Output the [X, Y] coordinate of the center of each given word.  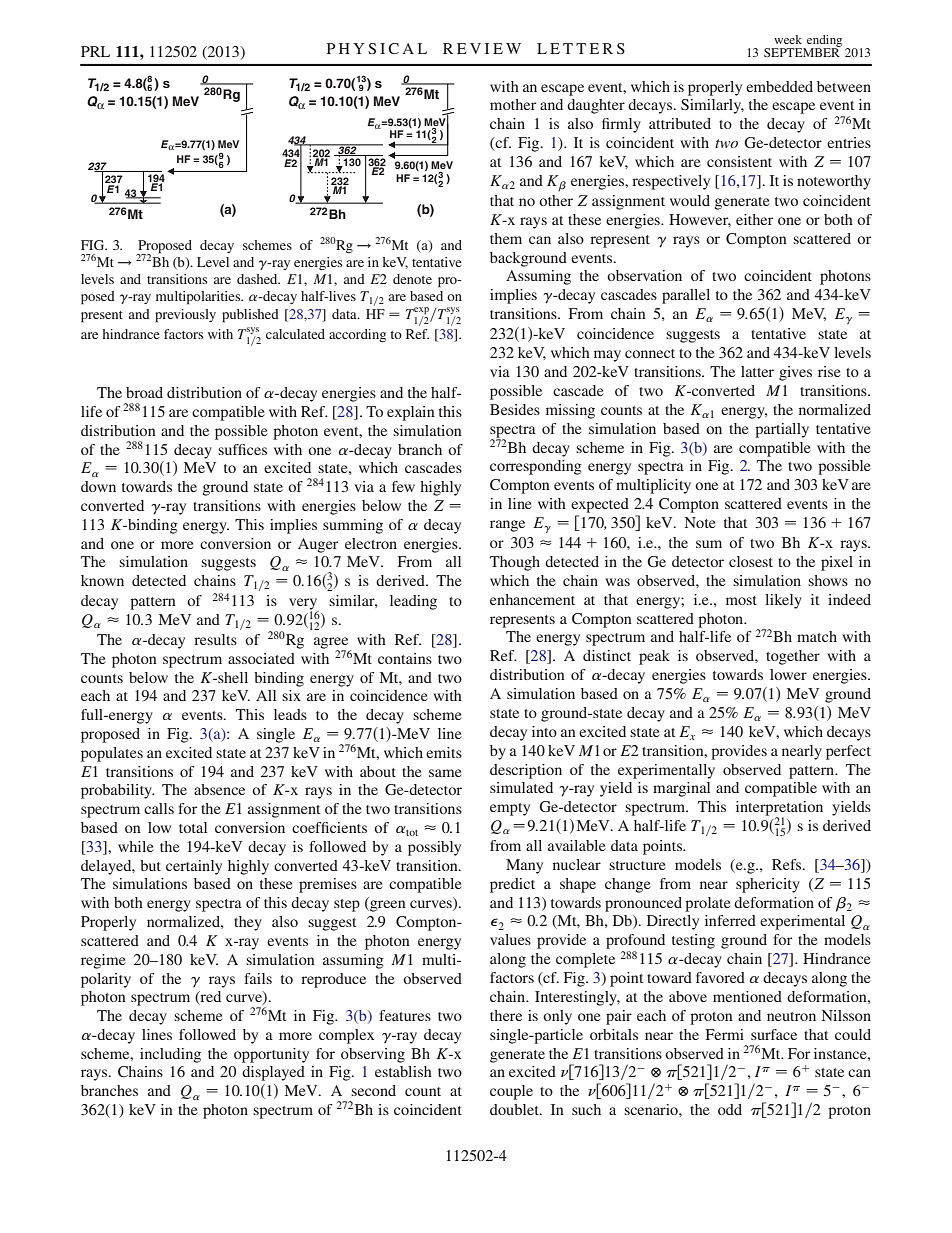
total [193, 827]
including [170, 1055]
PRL [95, 51]
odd [730, 1109]
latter [757, 371]
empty [510, 809]
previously [185, 316]
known [102, 580]
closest [751, 561]
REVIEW [482, 48]
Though [515, 563]
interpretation [779, 809]
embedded [779, 86]
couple [511, 1092]
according [357, 335]
